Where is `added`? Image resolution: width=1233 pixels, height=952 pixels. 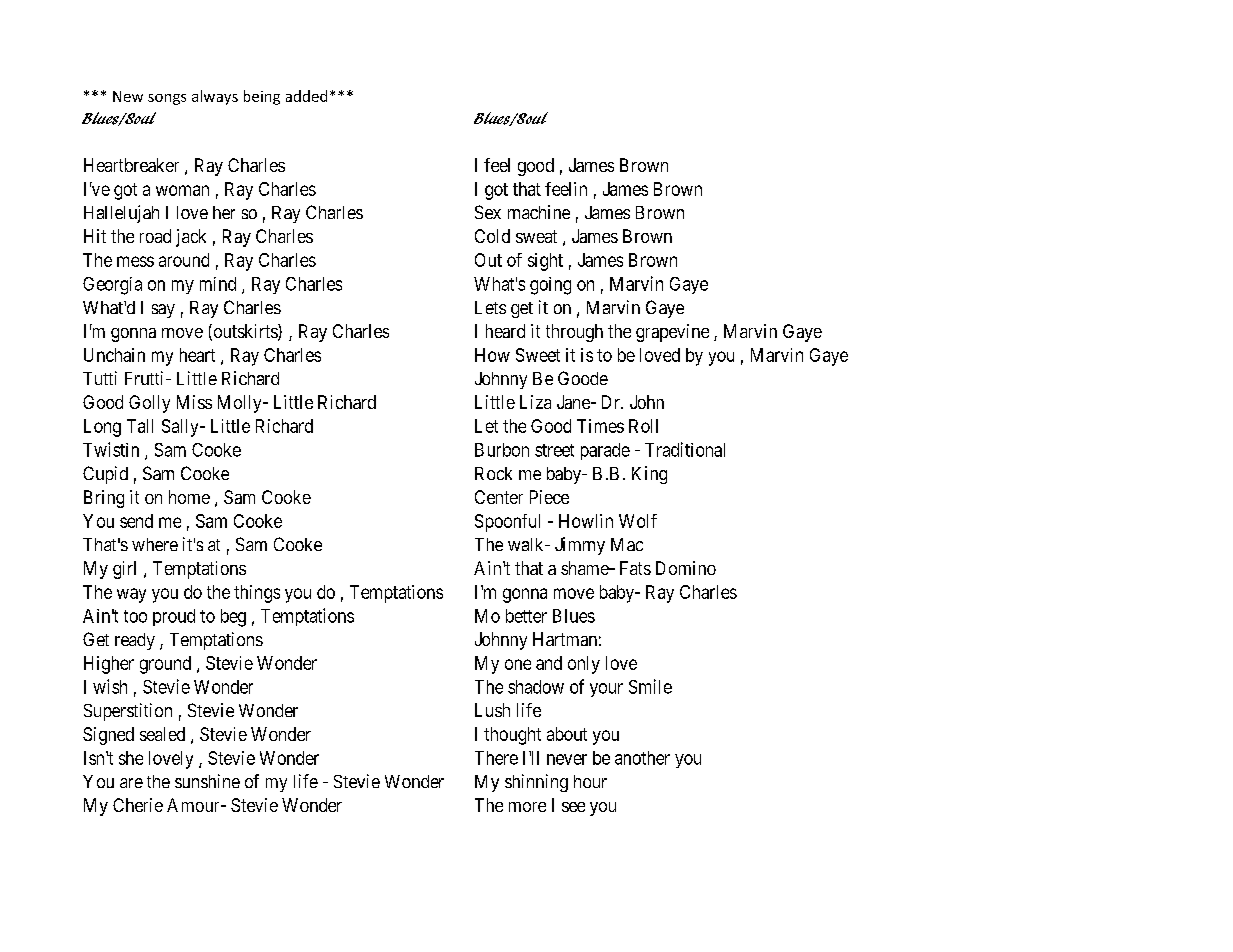
added is located at coordinates (306, 96).
